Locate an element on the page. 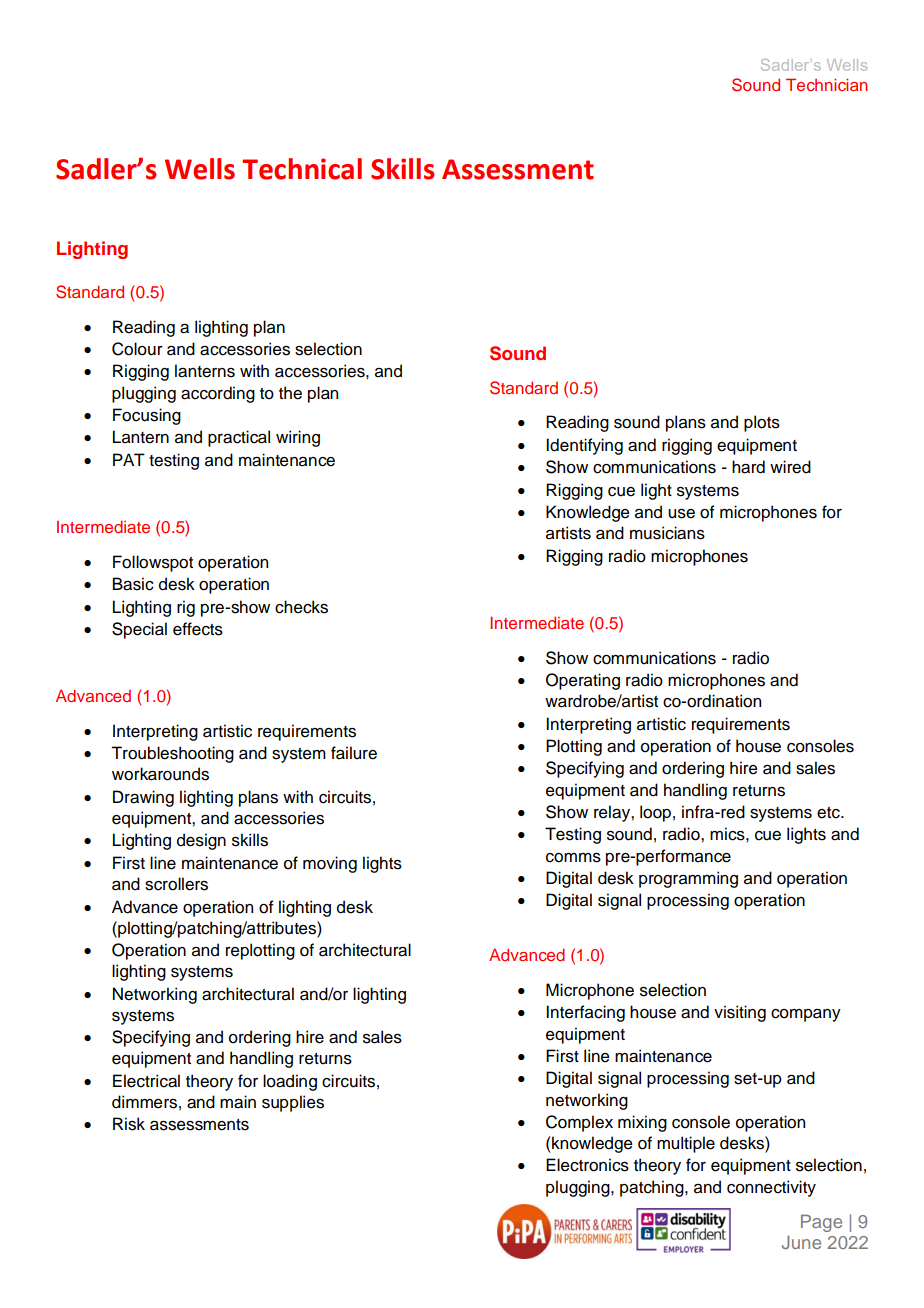  Technical is located at coordinates (302, 169).
